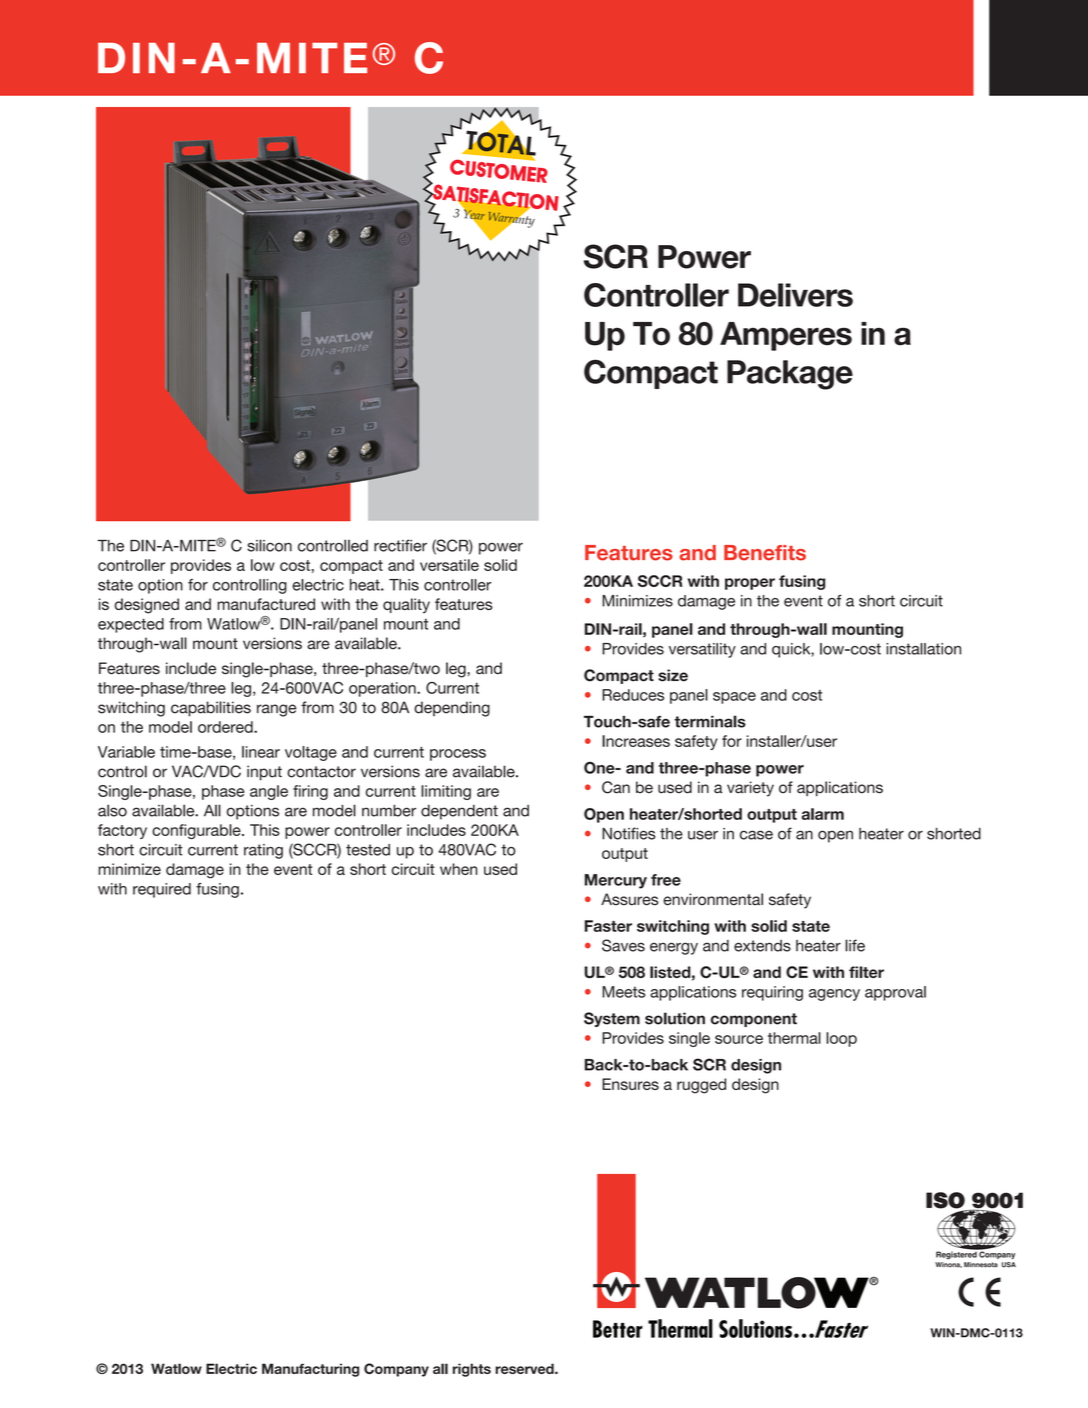  Describe the element at coordinates (795, 295) in the page. I see `Delivers` at that location.
